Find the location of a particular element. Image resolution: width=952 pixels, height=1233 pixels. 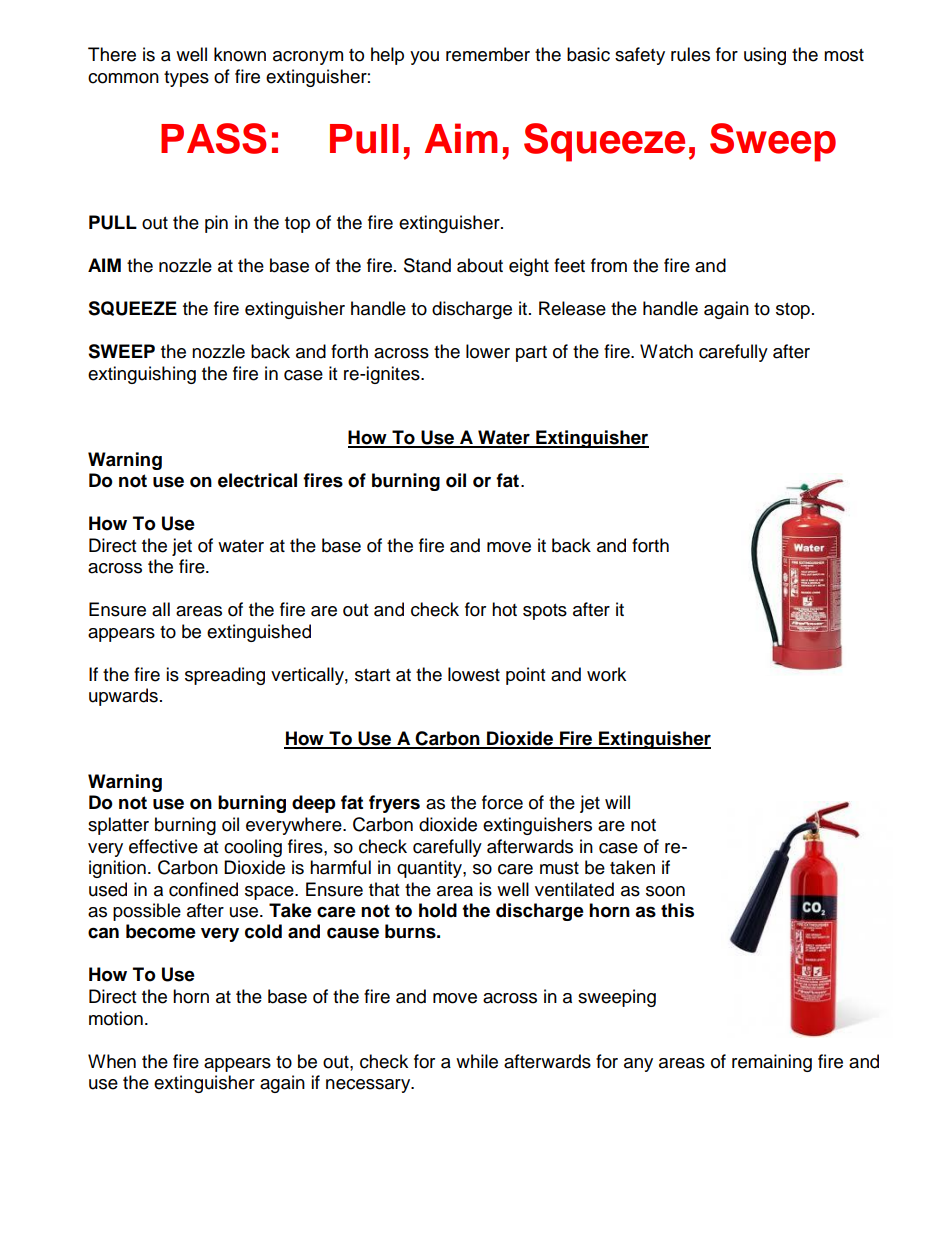

while is located at coordinates (477, 1061).
